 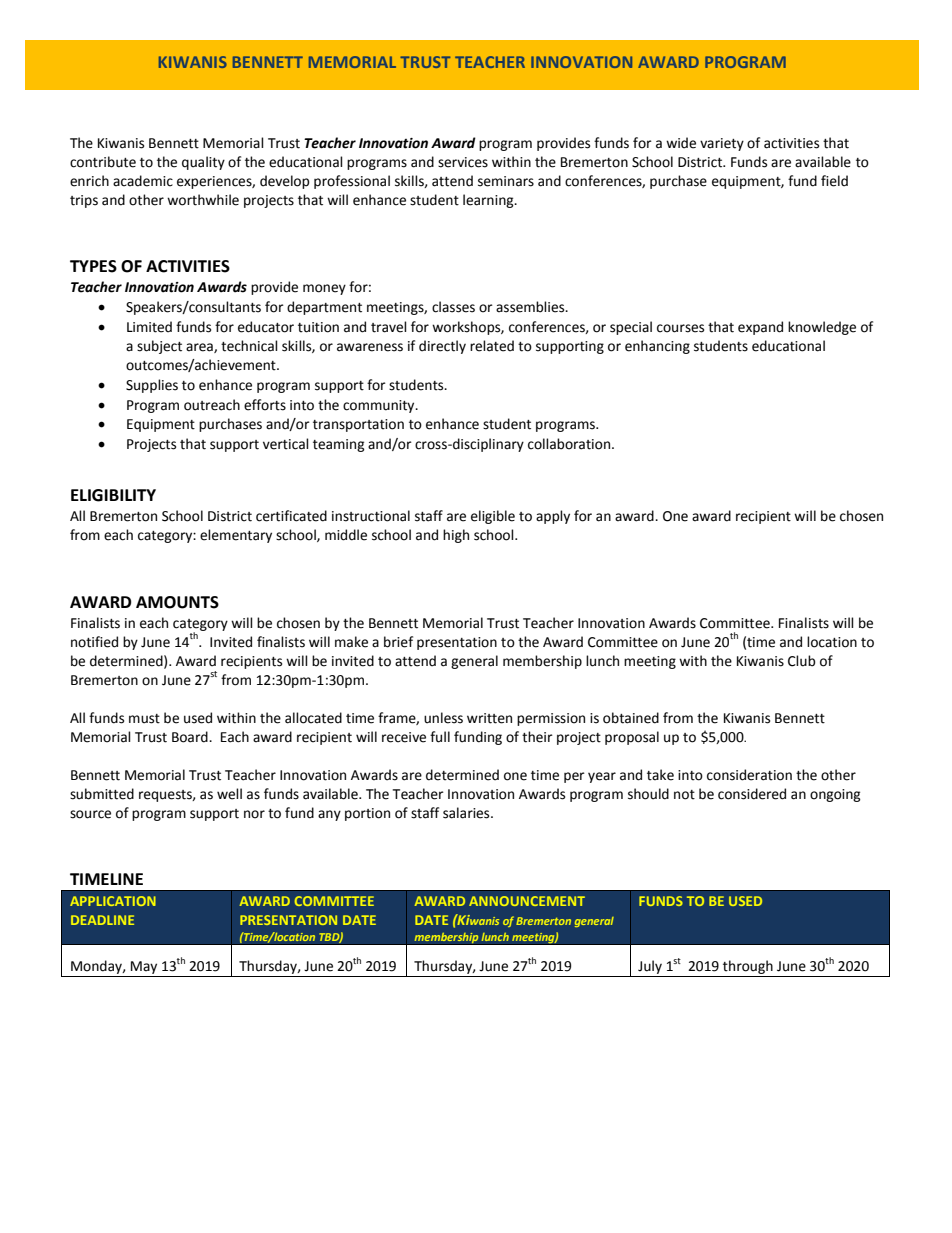 I want to click on ANNOUNCEMENT, so click(x=527, y=901).
